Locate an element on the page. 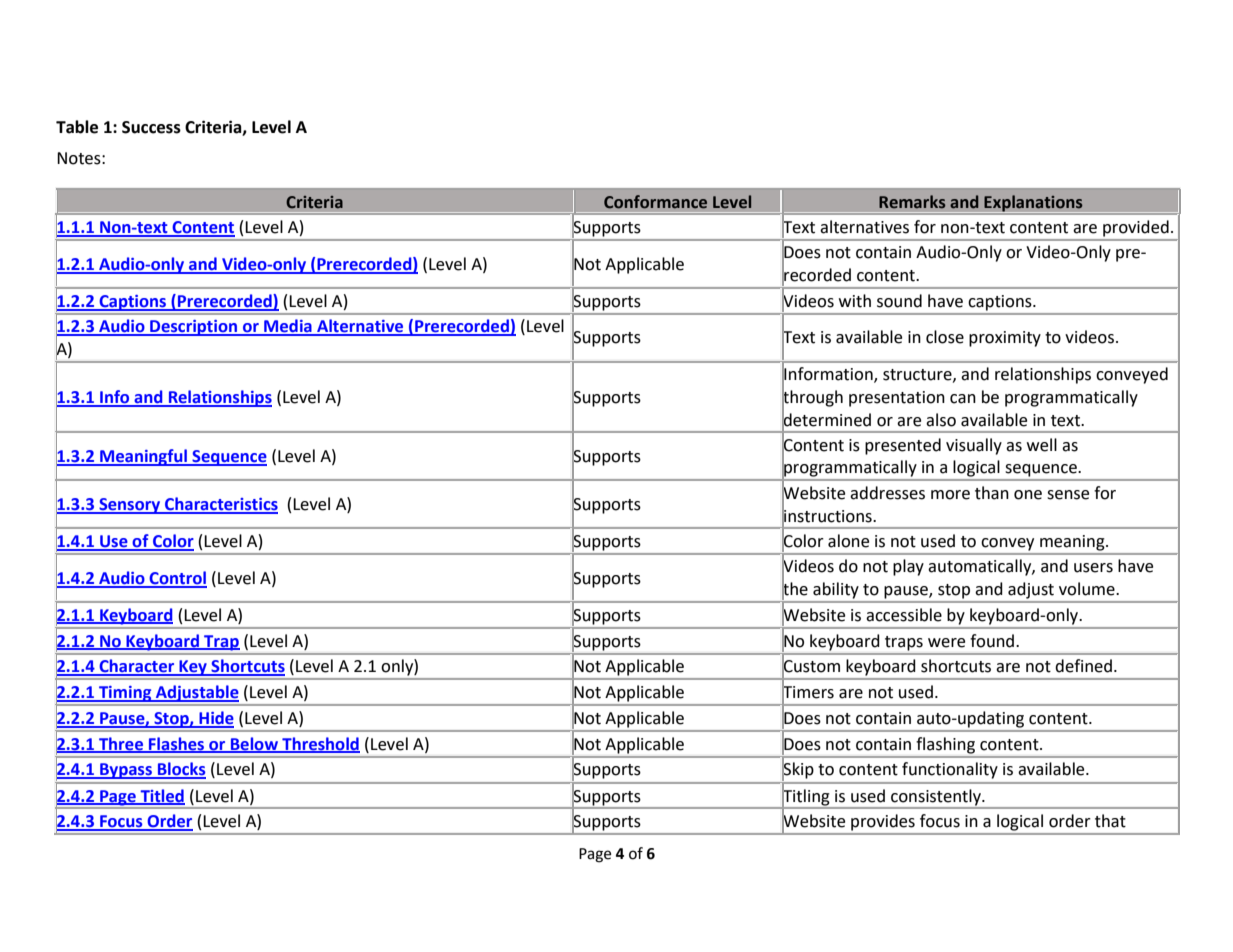 The width and height of the document is (1233, 952). Description is located at coordinates (193, 328).
